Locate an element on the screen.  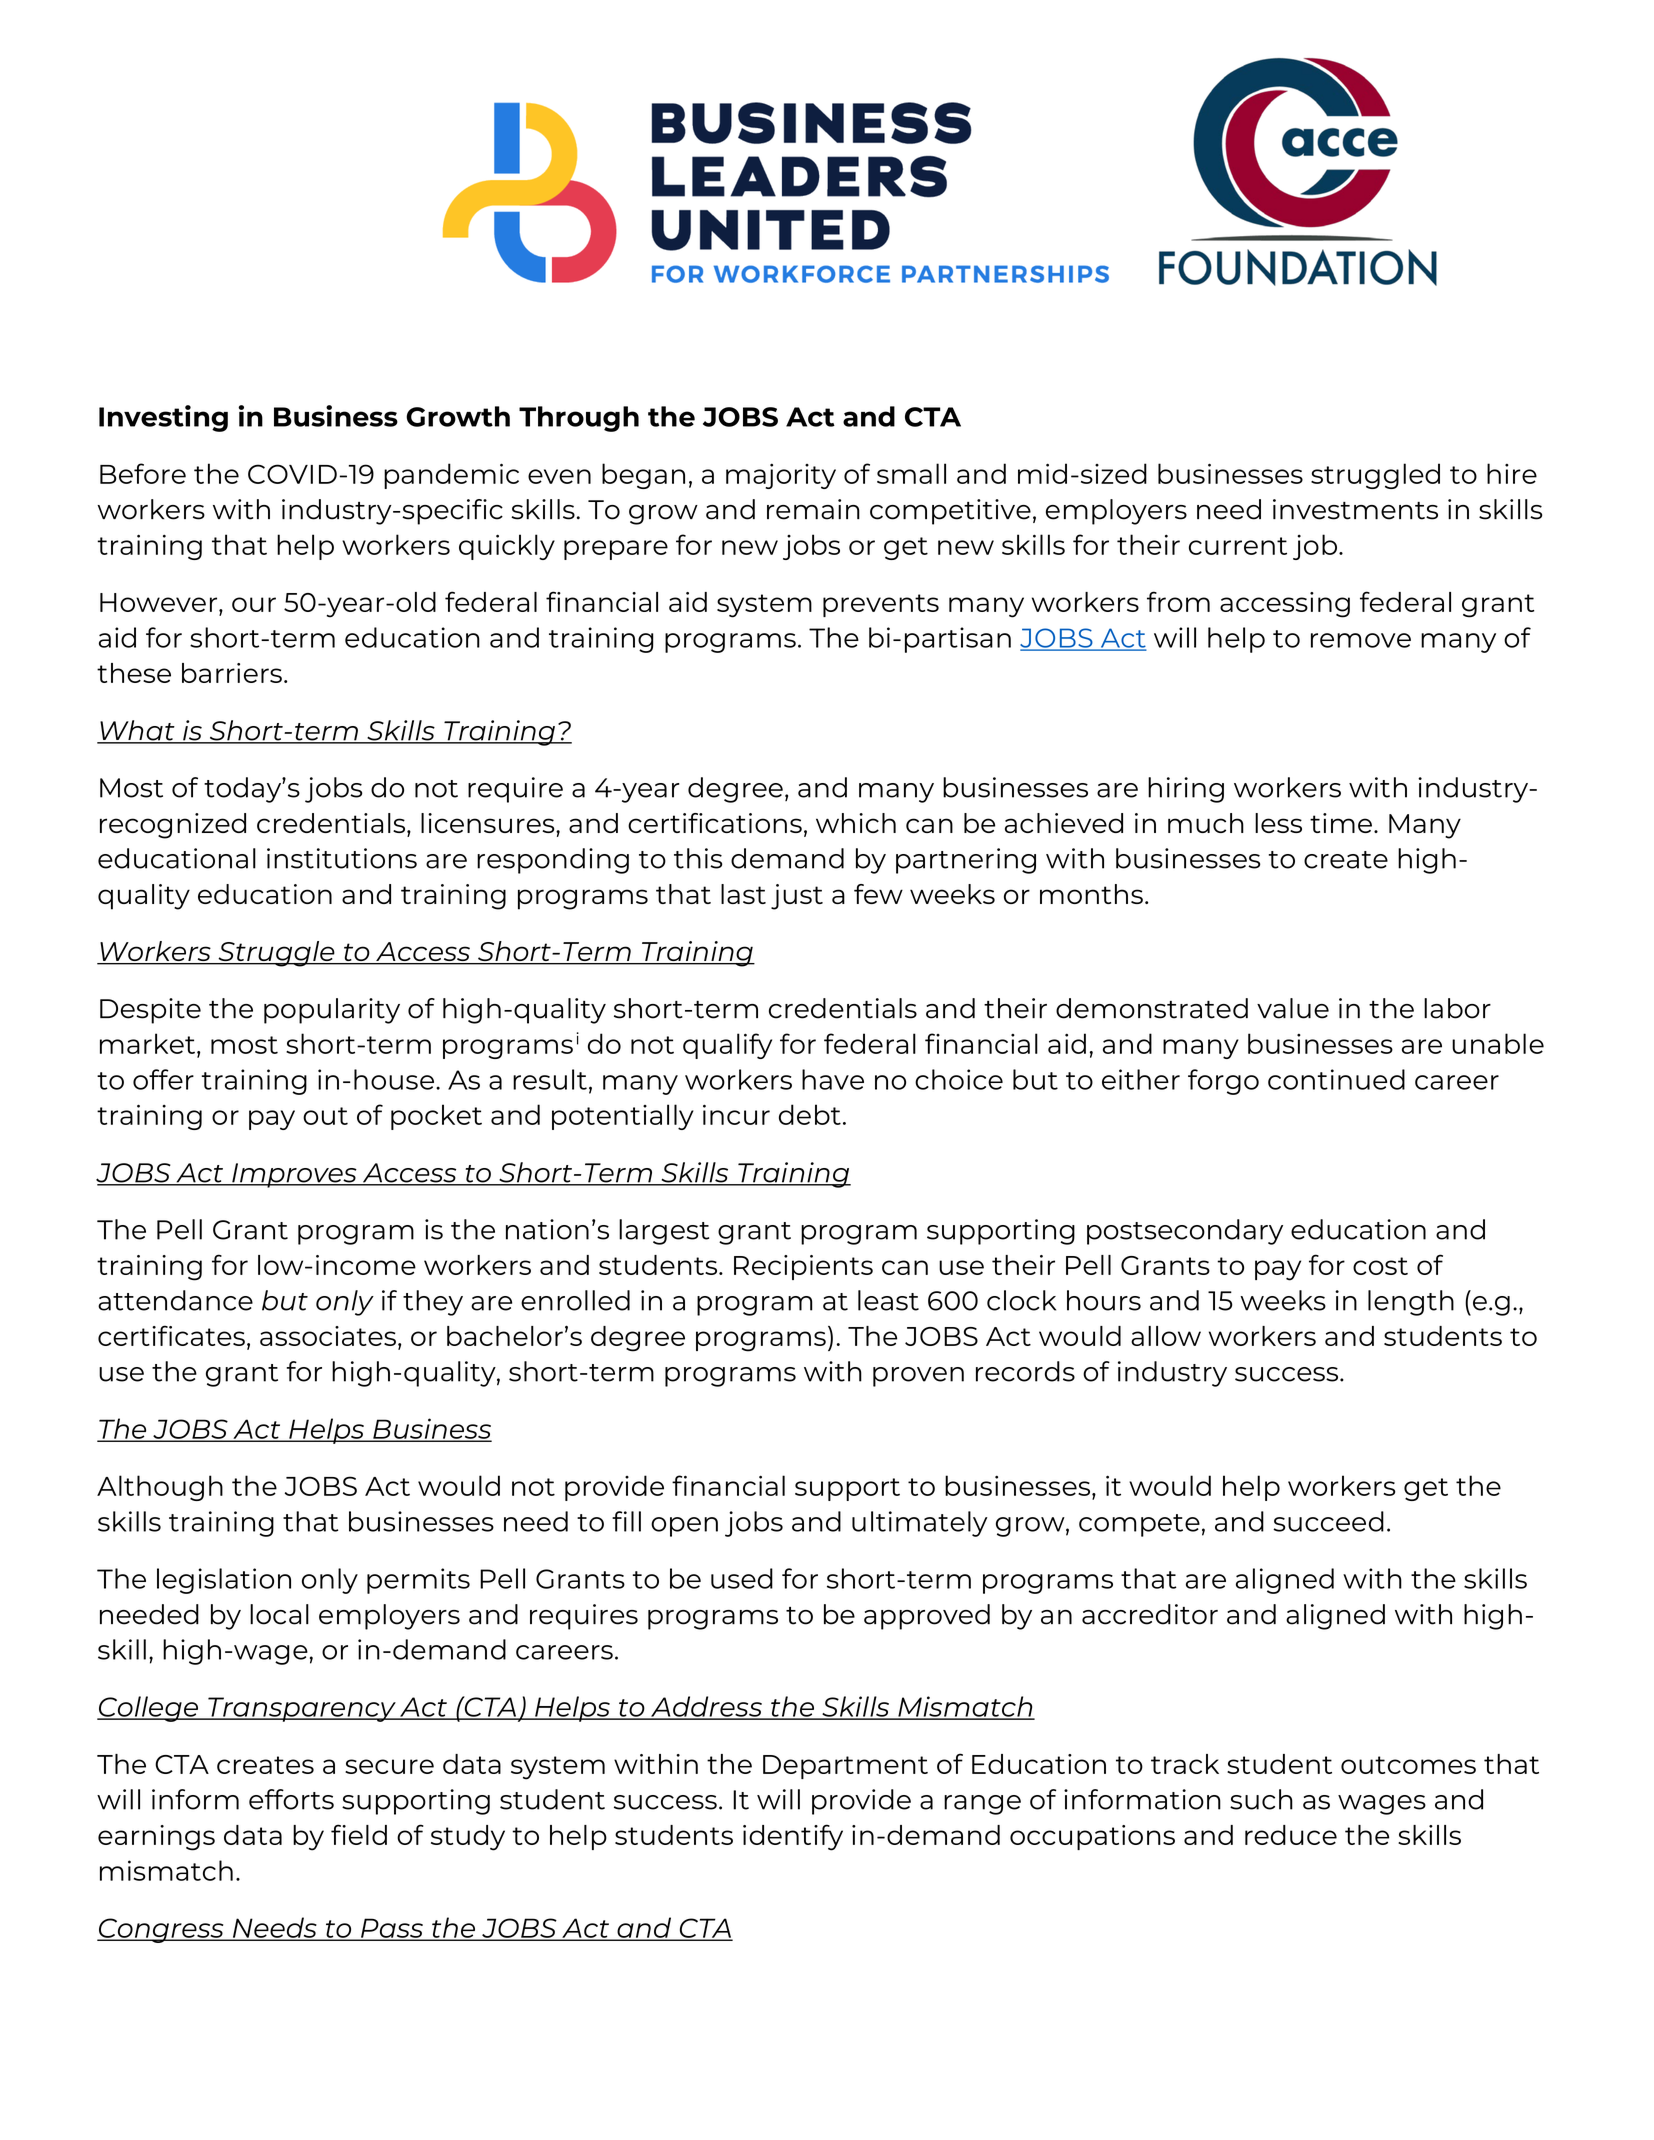
cost is located at coordinates (1380, 1266).
